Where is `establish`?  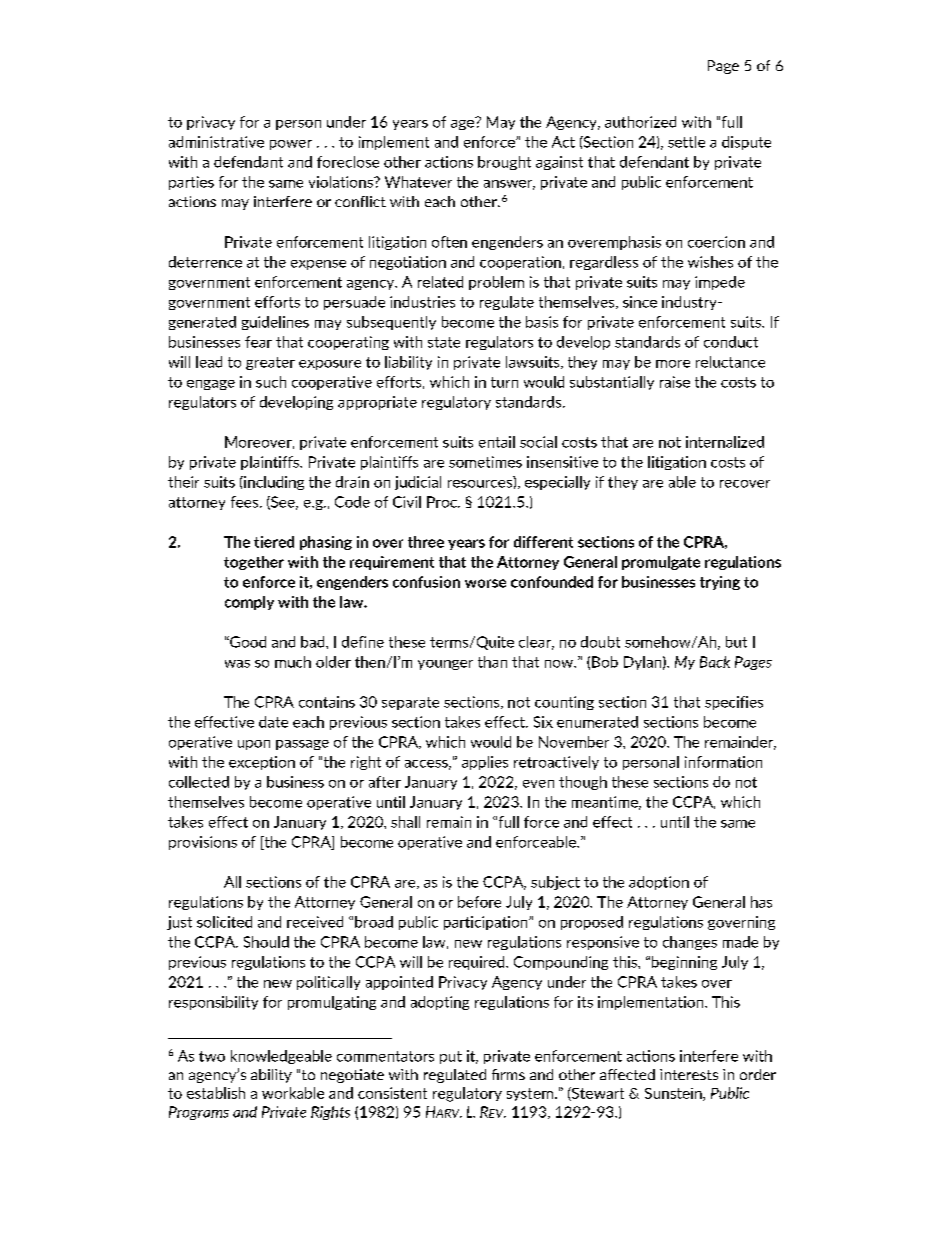 establish is located at coordinates (216, 1093).
